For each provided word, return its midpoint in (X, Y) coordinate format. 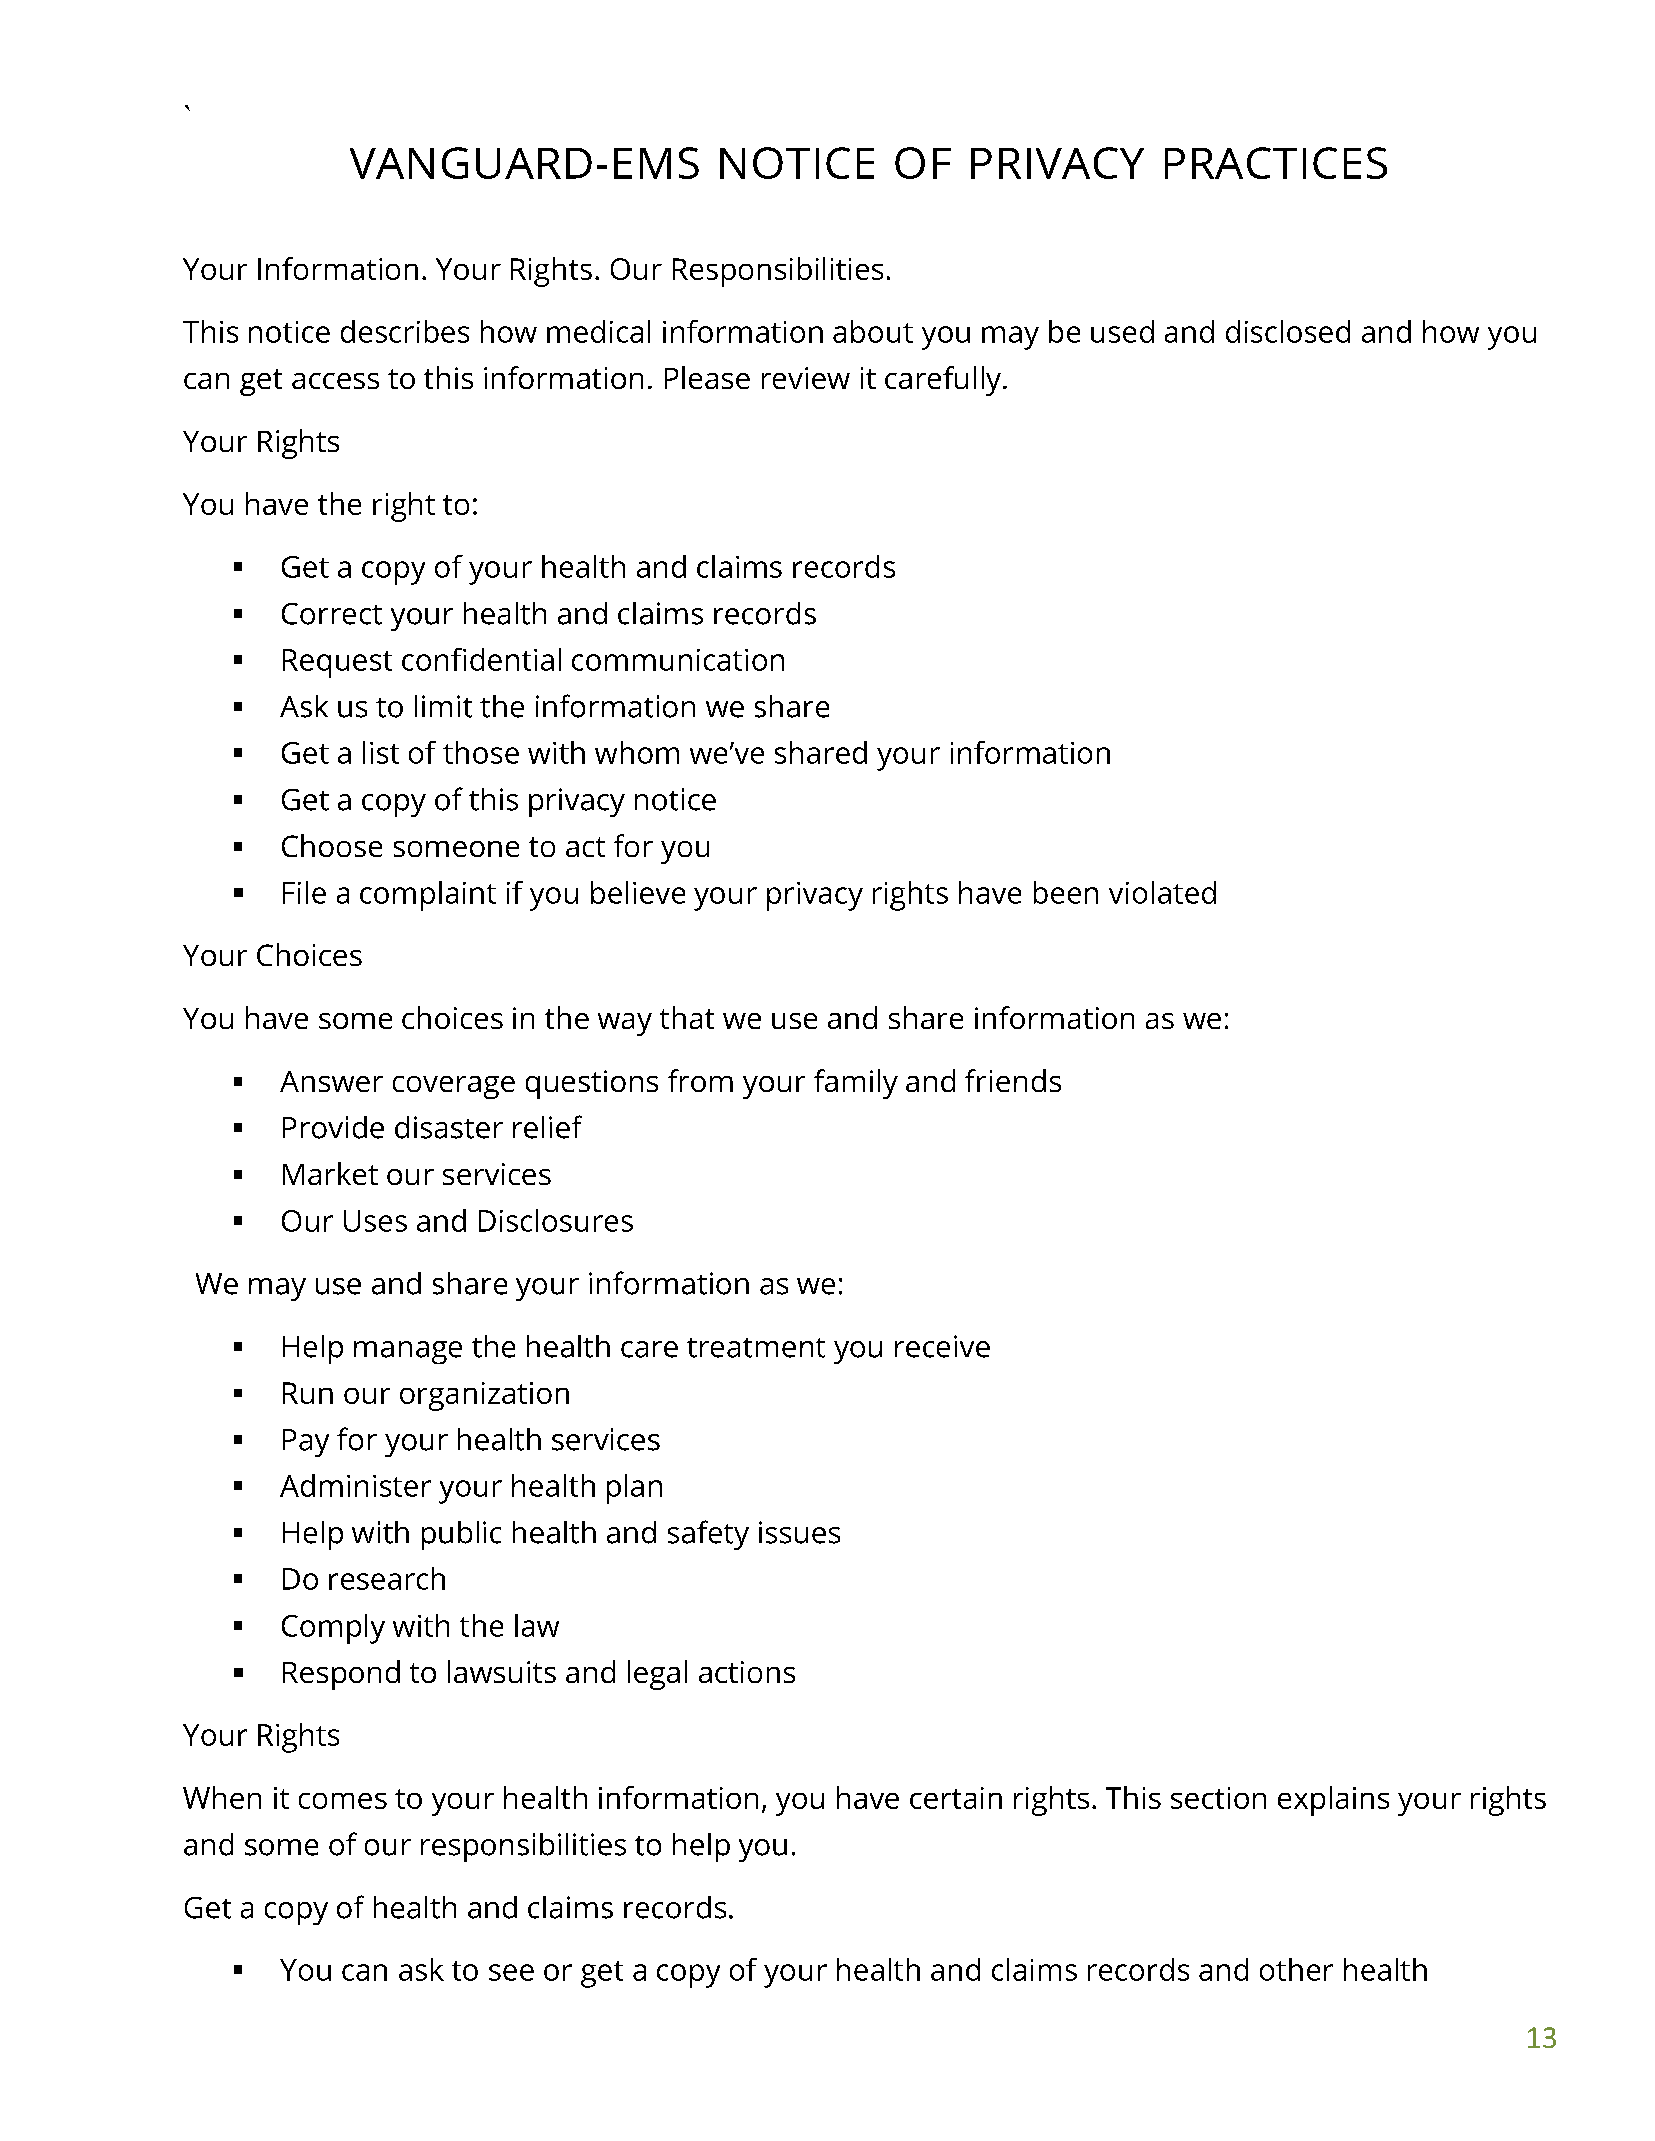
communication (678, 660)
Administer (355, 1485)
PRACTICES (1276, 163)
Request (337, 663)
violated (1162, 892)
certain (956, 1798)
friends (1013, 1080)
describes (405, 331)
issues (799, 1532)
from (700, 1080)
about (873, 331)
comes (343, 1801)
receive (942, 1346)
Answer (331, 1081)
